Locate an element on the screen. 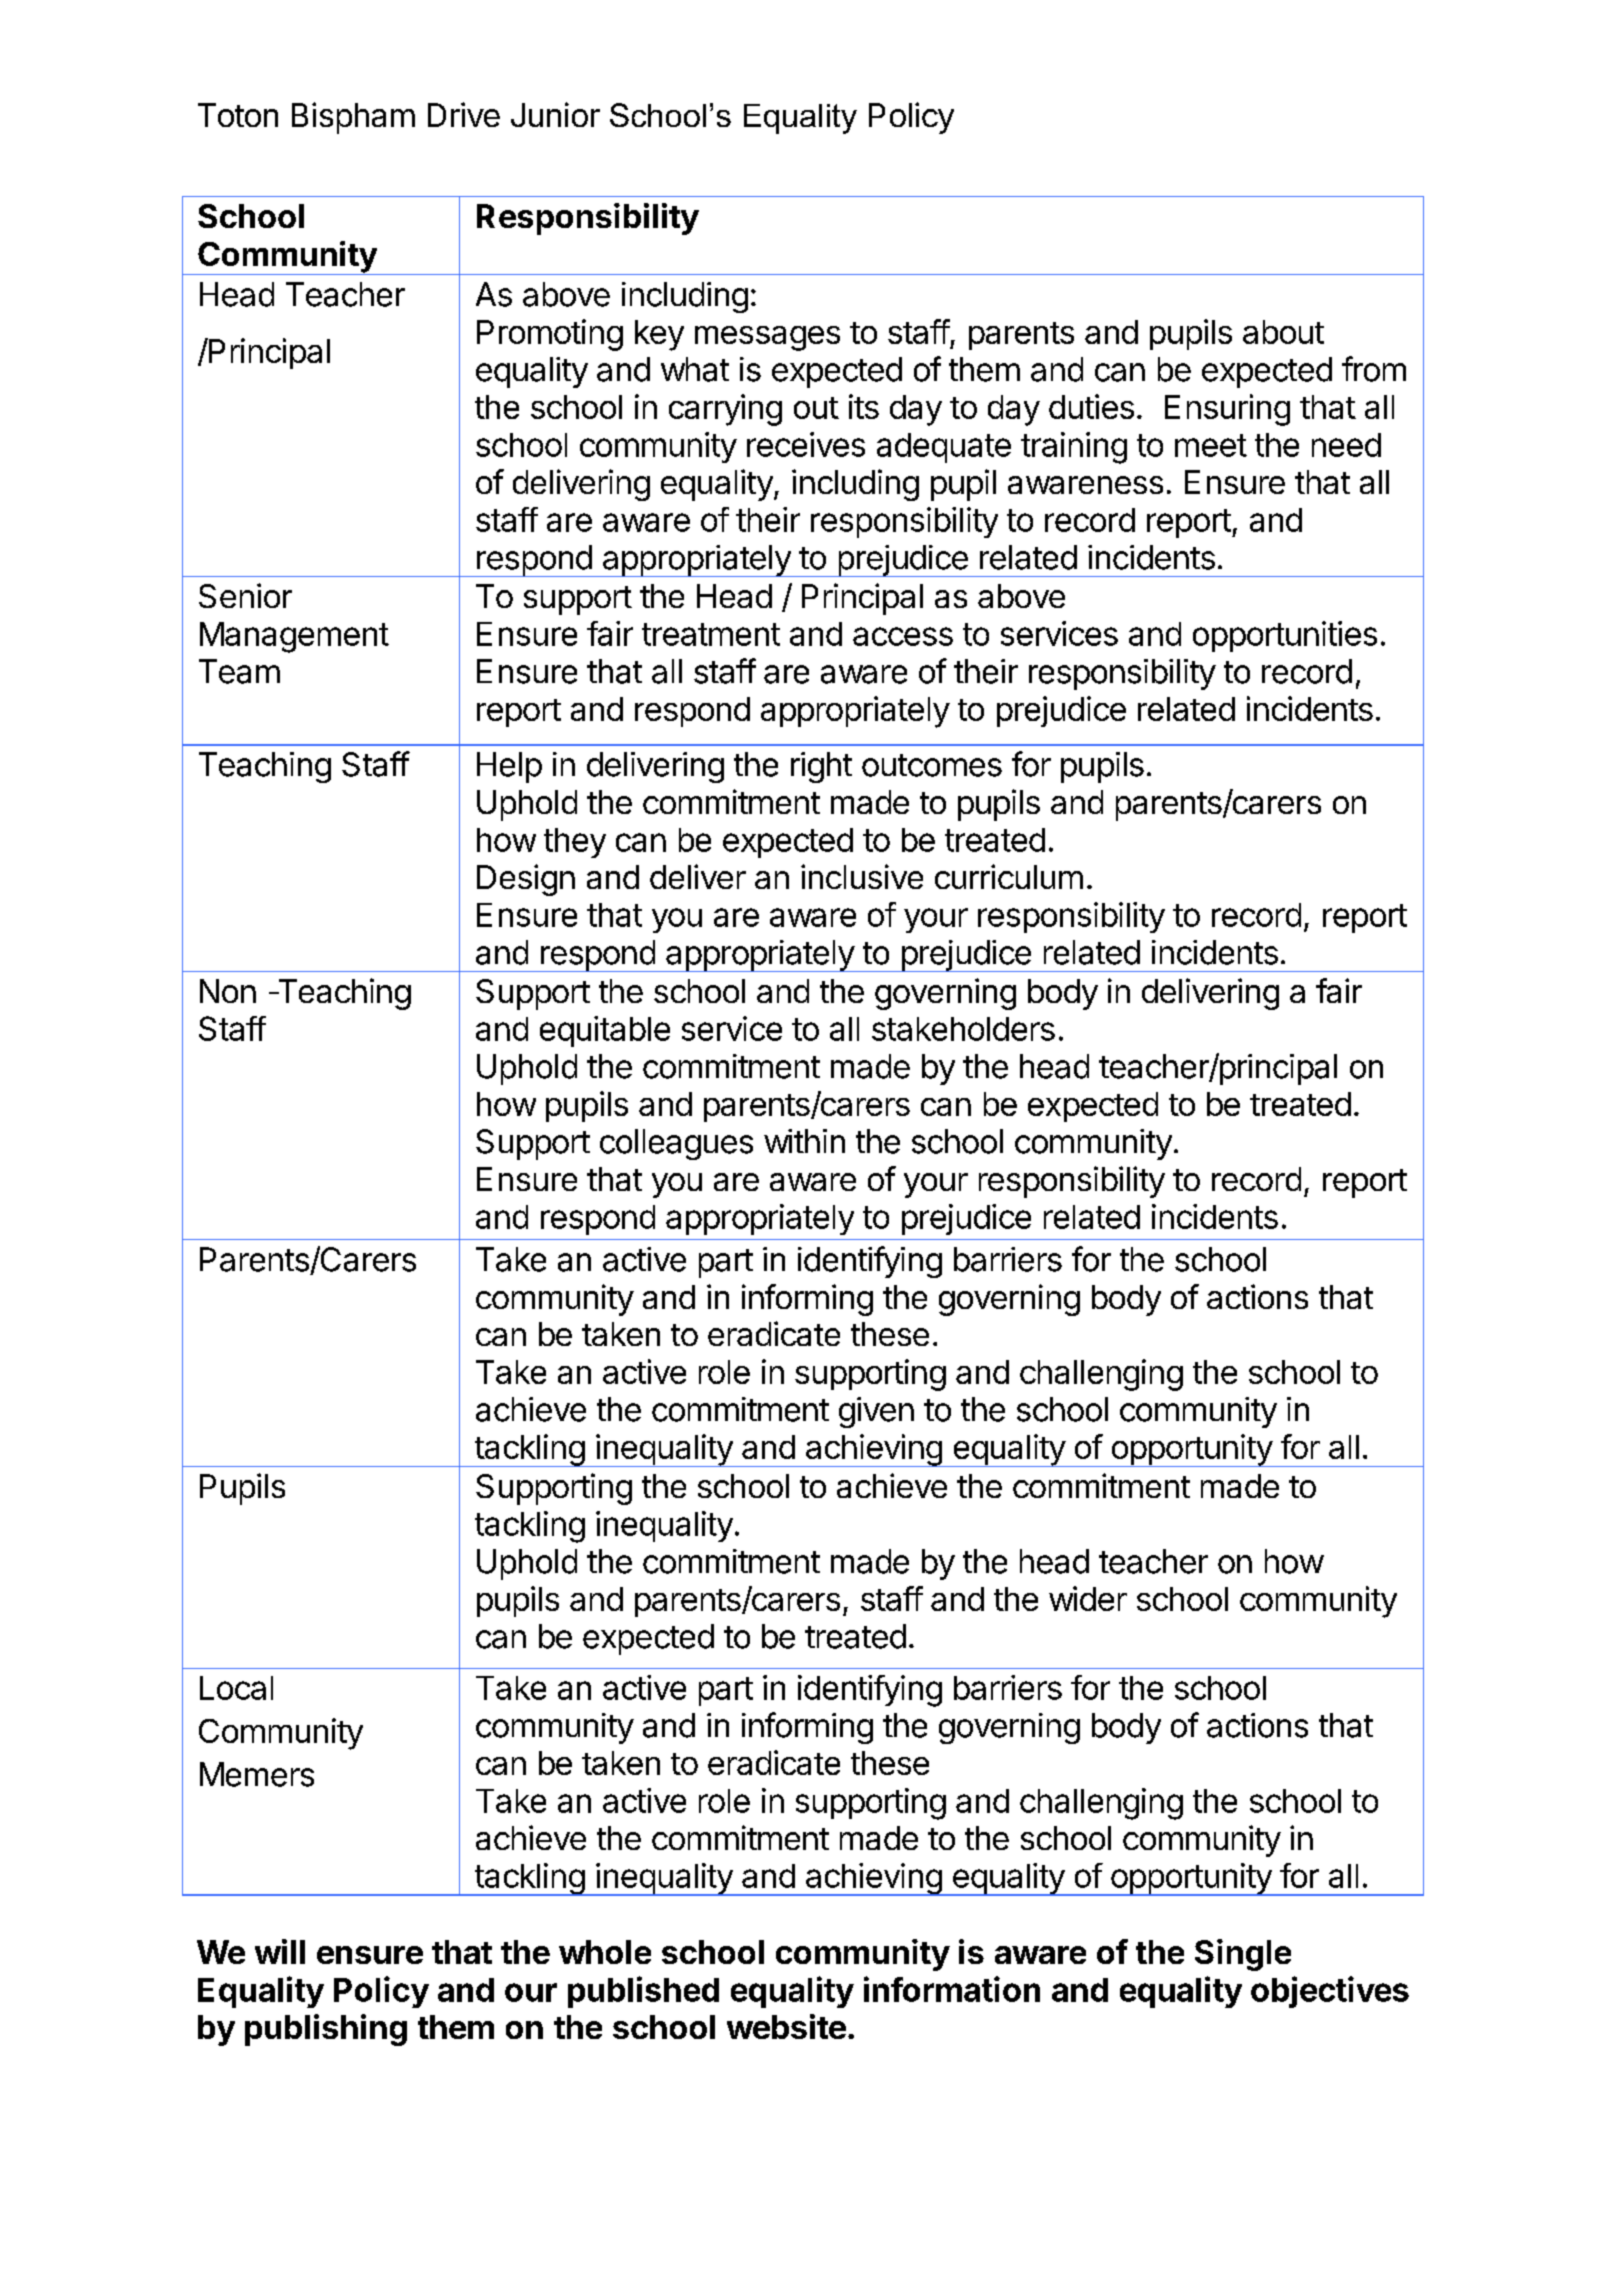 The width and height of the screenshot is (1620, 2292). website is located at coordinates (786, 2026).
